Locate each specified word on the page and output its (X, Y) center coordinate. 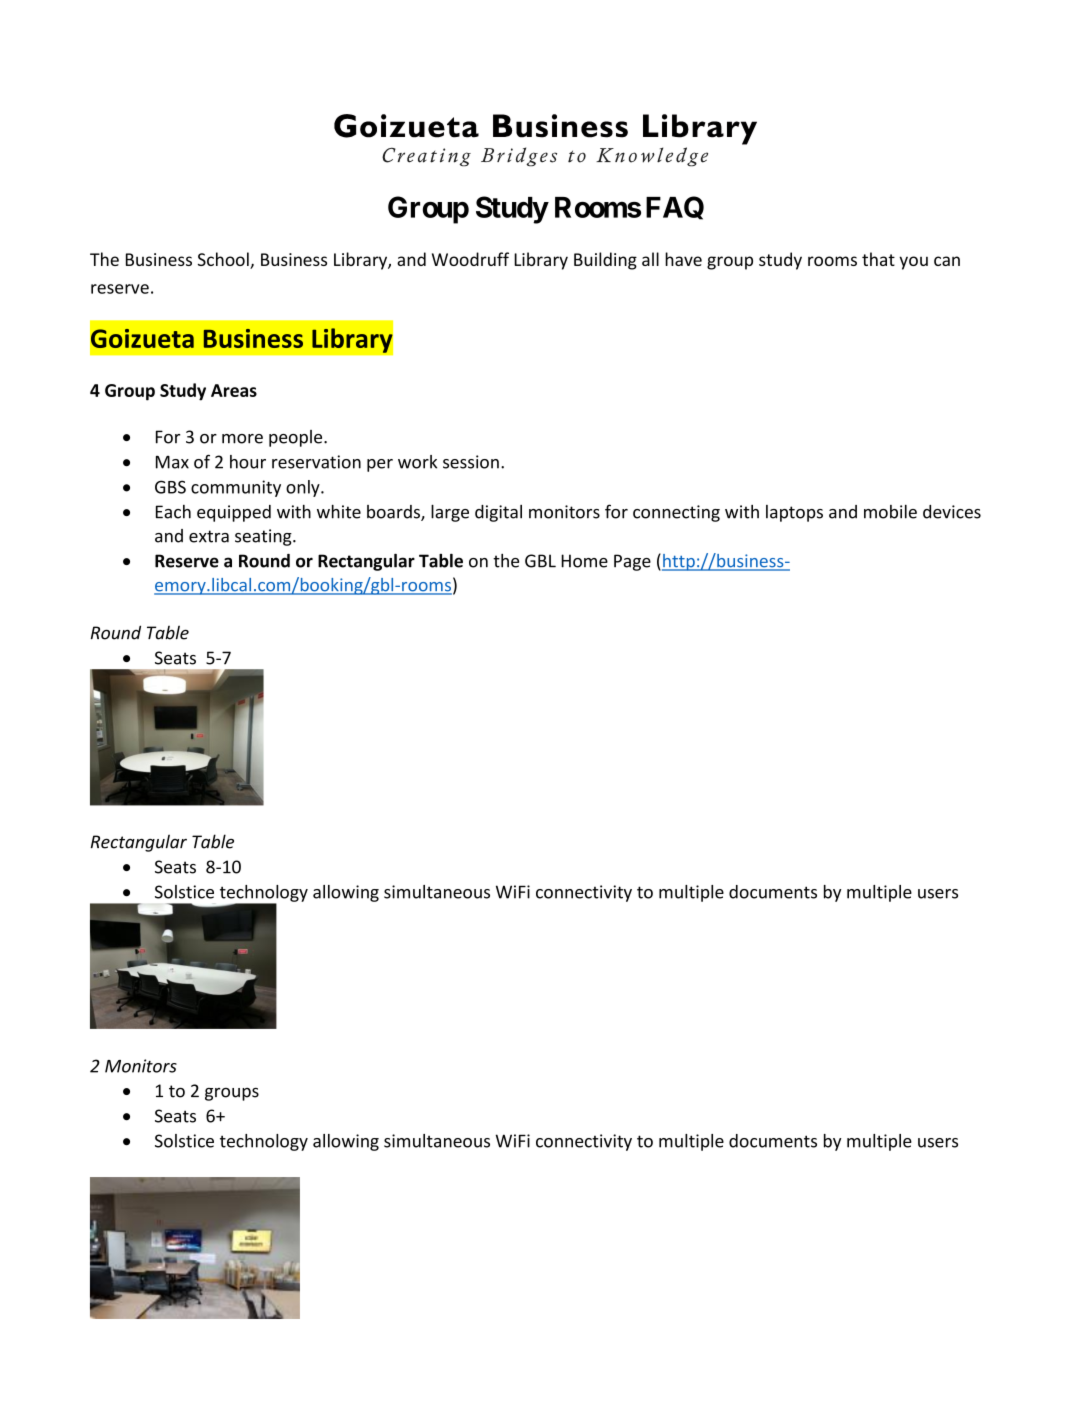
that (878, 259)
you (913, 263)
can (947, 261)
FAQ (675, 208)
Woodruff (470, 259)
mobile (890, 512)
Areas (234, 390)
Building (605, 261)
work (417, 462)
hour (248, 462)
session (471, 462)
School (224, 260)
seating (264, 537)
